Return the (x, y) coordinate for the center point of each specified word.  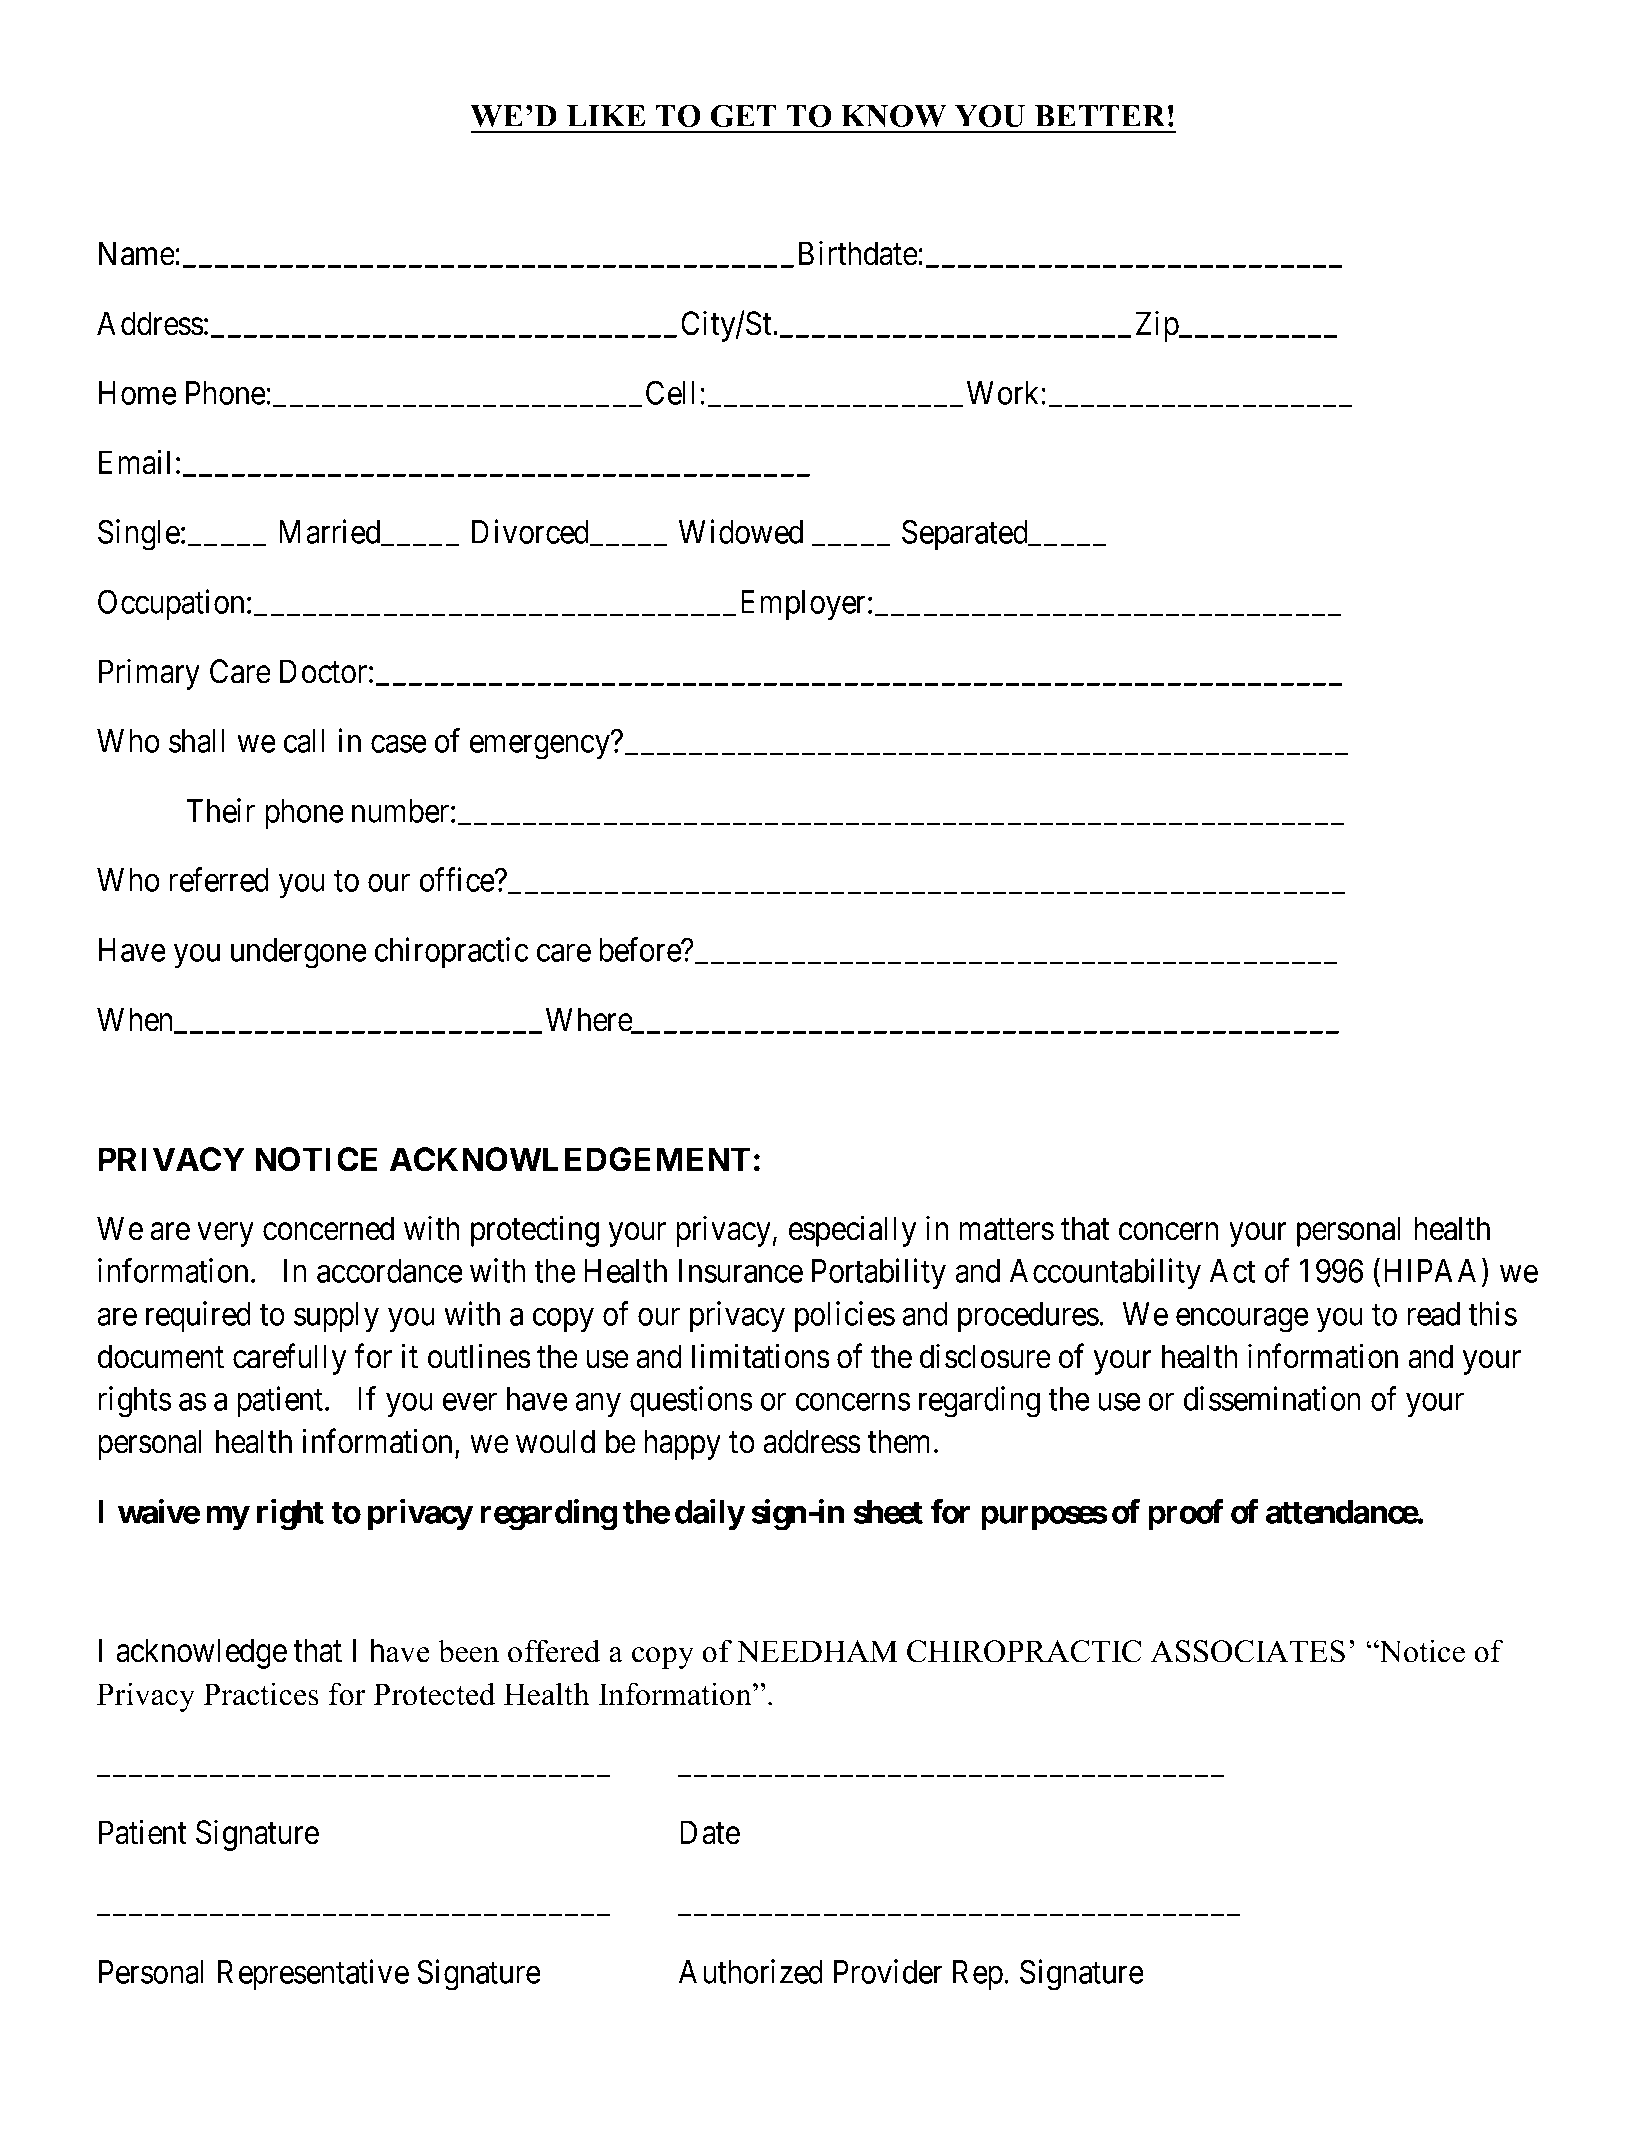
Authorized (751, 1971)
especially (852, 1231)
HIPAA (1433, 1270)
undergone (299, 953)
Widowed (741, 531)
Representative (313, 1974)
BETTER (1100, 116)
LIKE (605, 116)
